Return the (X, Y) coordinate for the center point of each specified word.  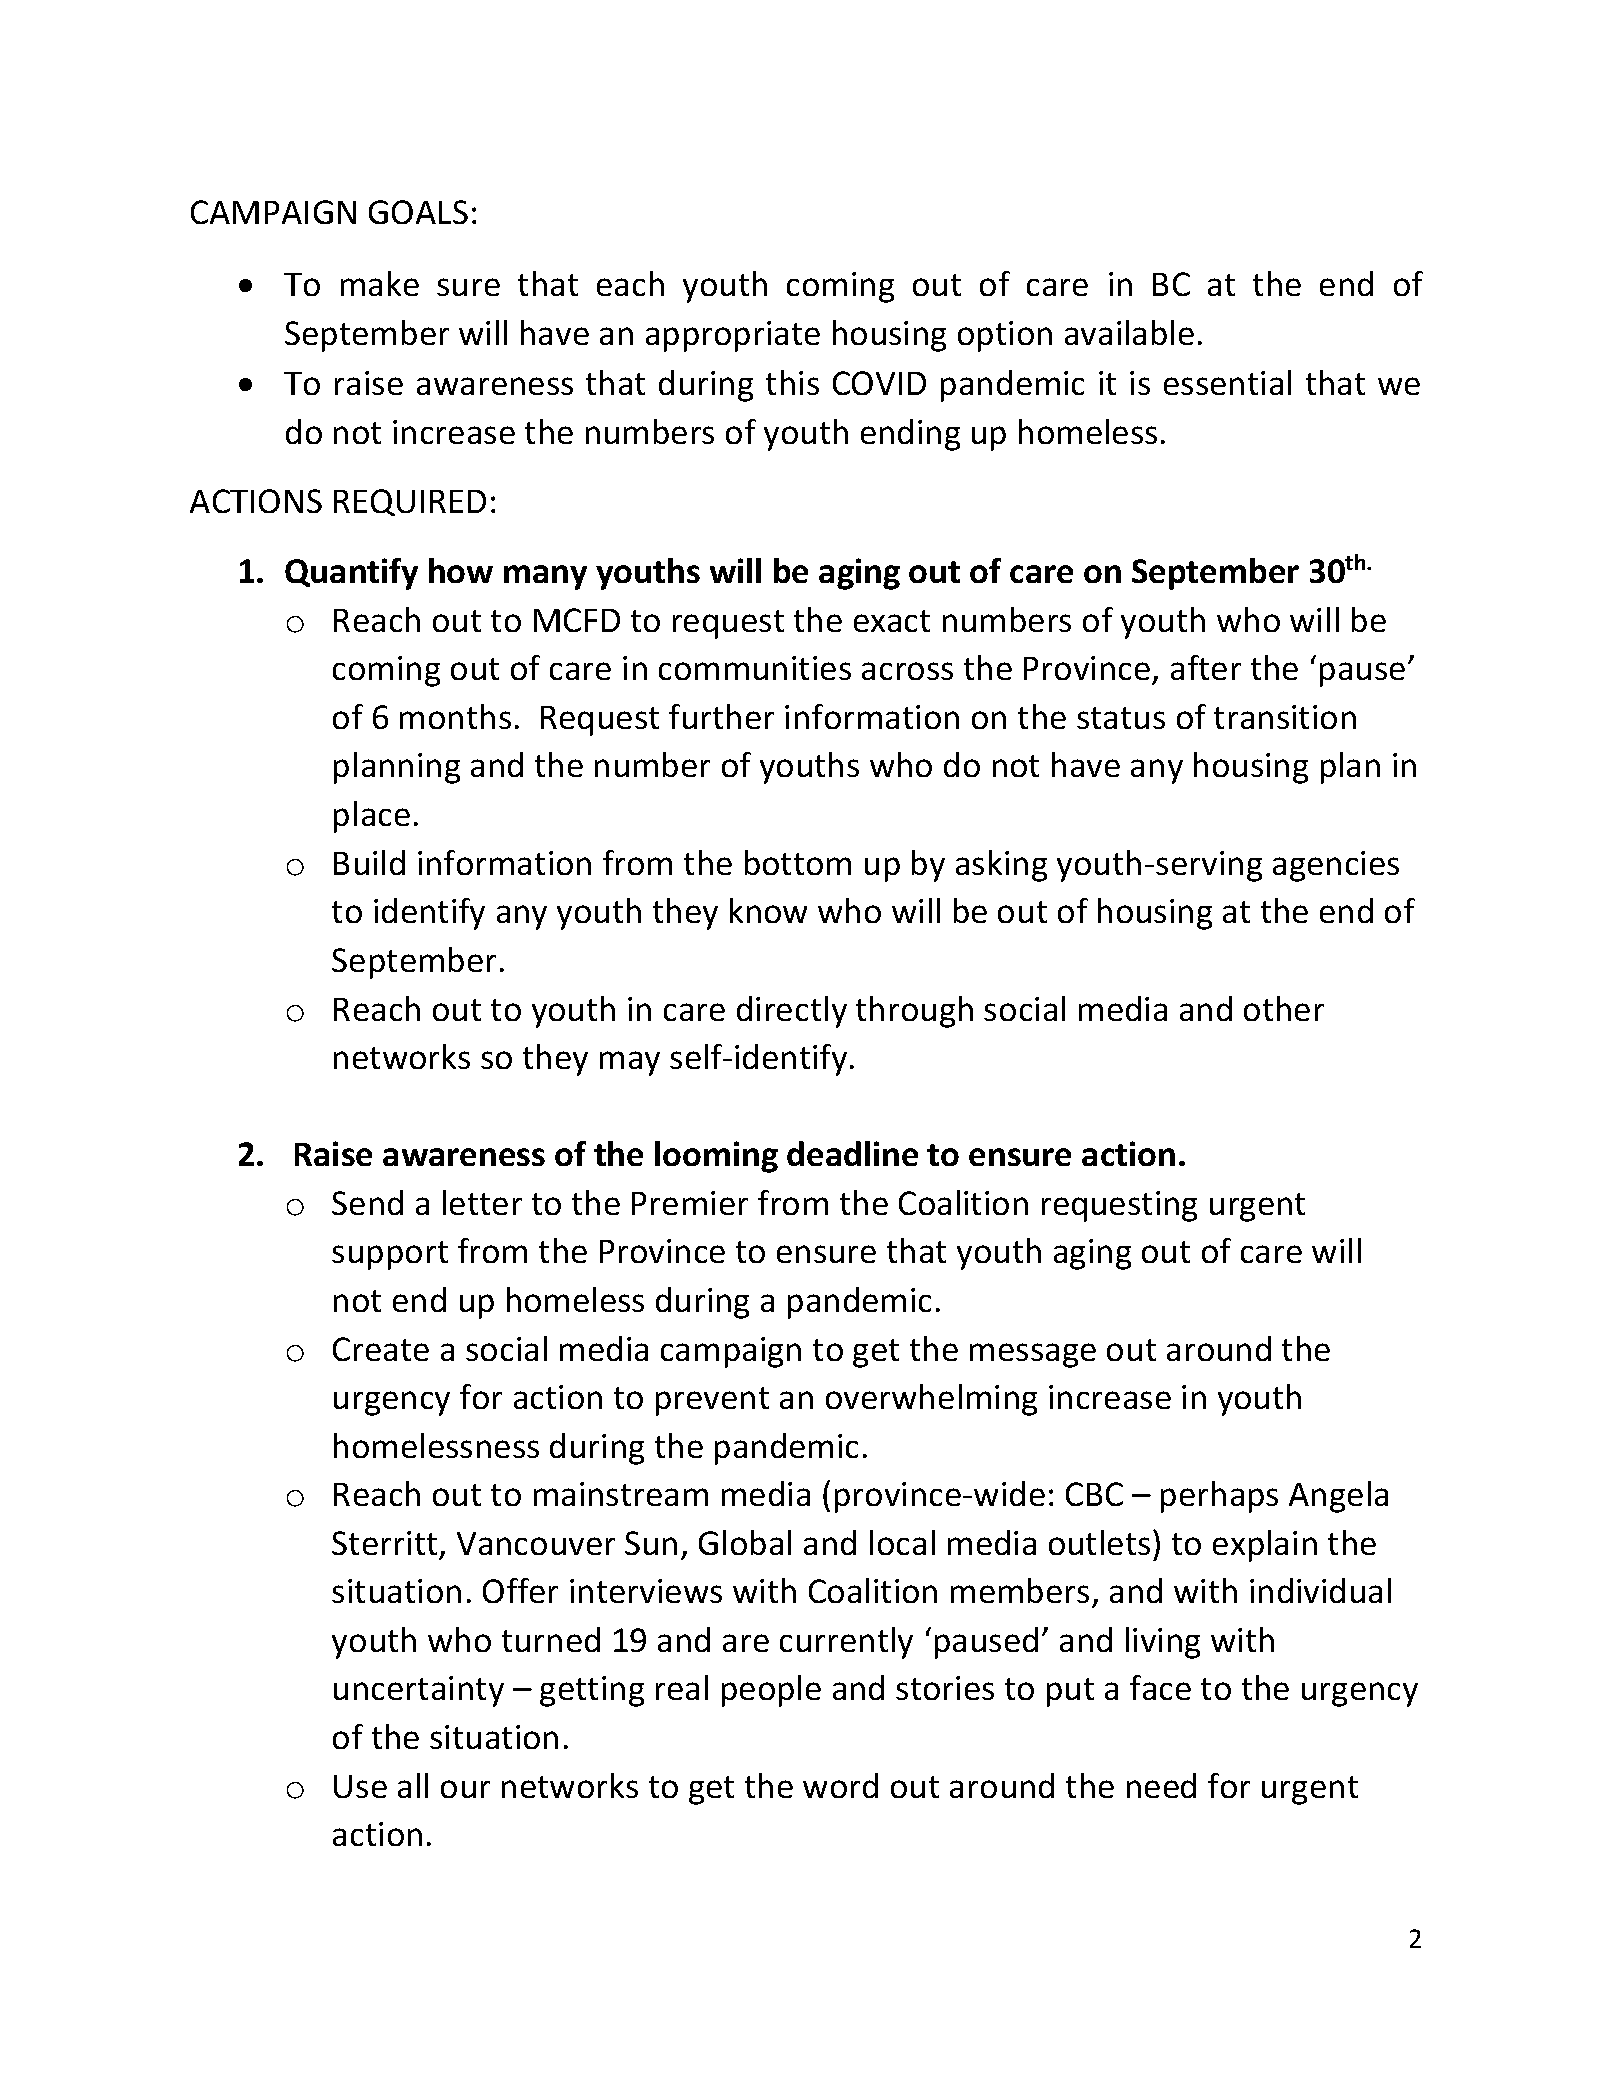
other (1284, 1008)
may (630, 1063)
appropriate (733, 336)
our (465, 1789)
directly (792, 1012)
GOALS (418, 212)
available (1129, 332)
